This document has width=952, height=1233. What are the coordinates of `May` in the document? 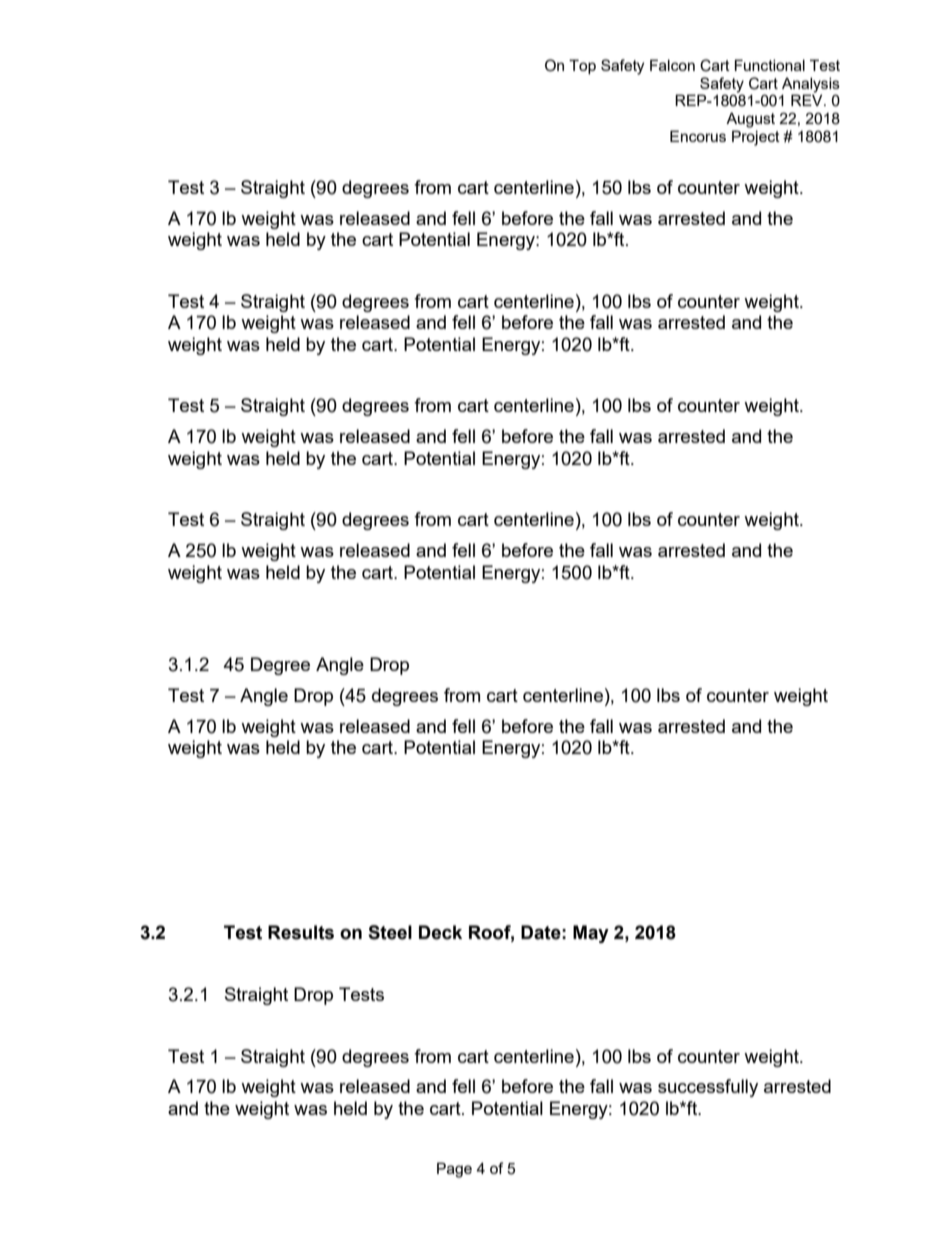 It's located at (591, 934).
